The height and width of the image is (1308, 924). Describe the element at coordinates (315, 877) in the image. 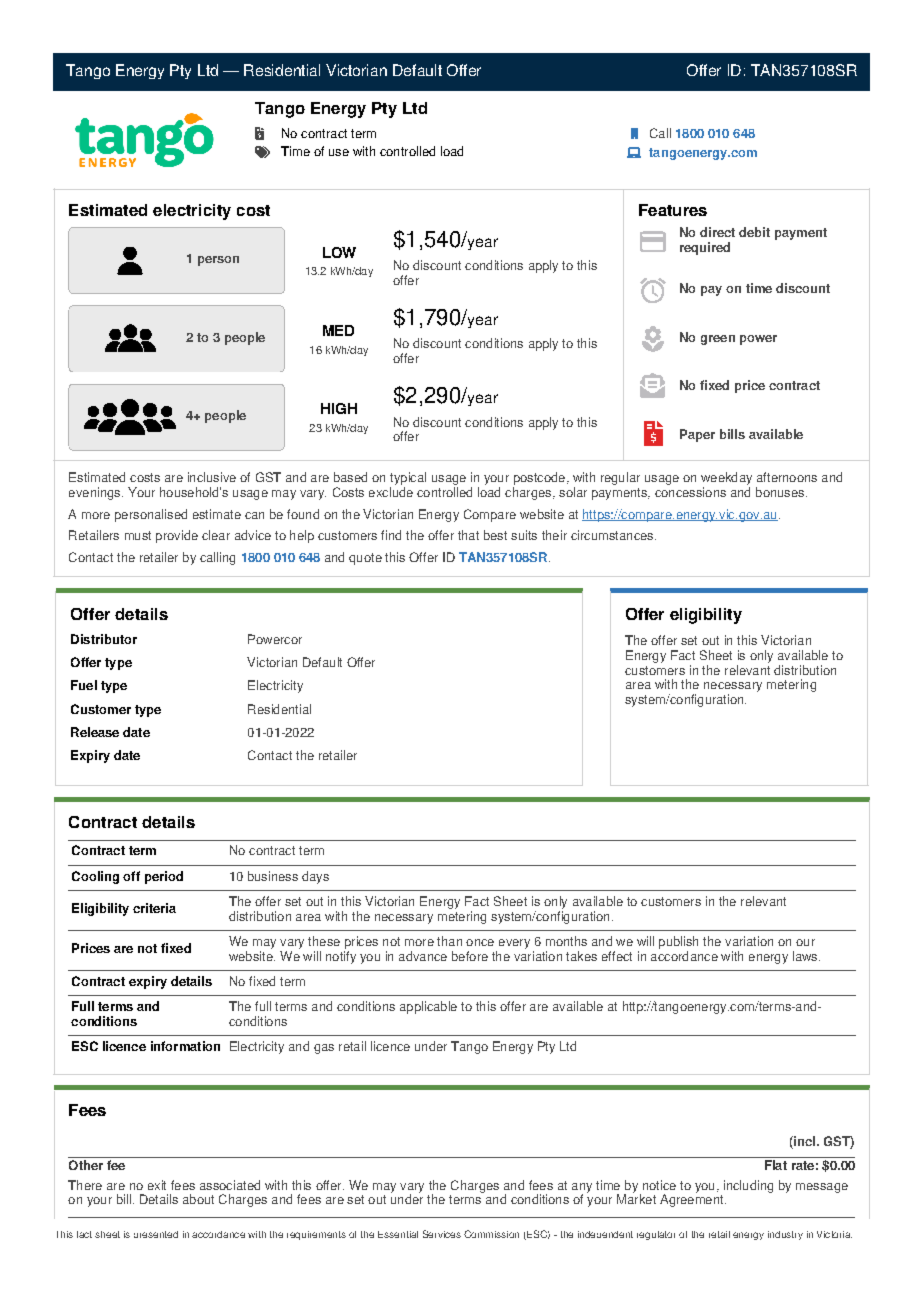

I see `days` at that location.
